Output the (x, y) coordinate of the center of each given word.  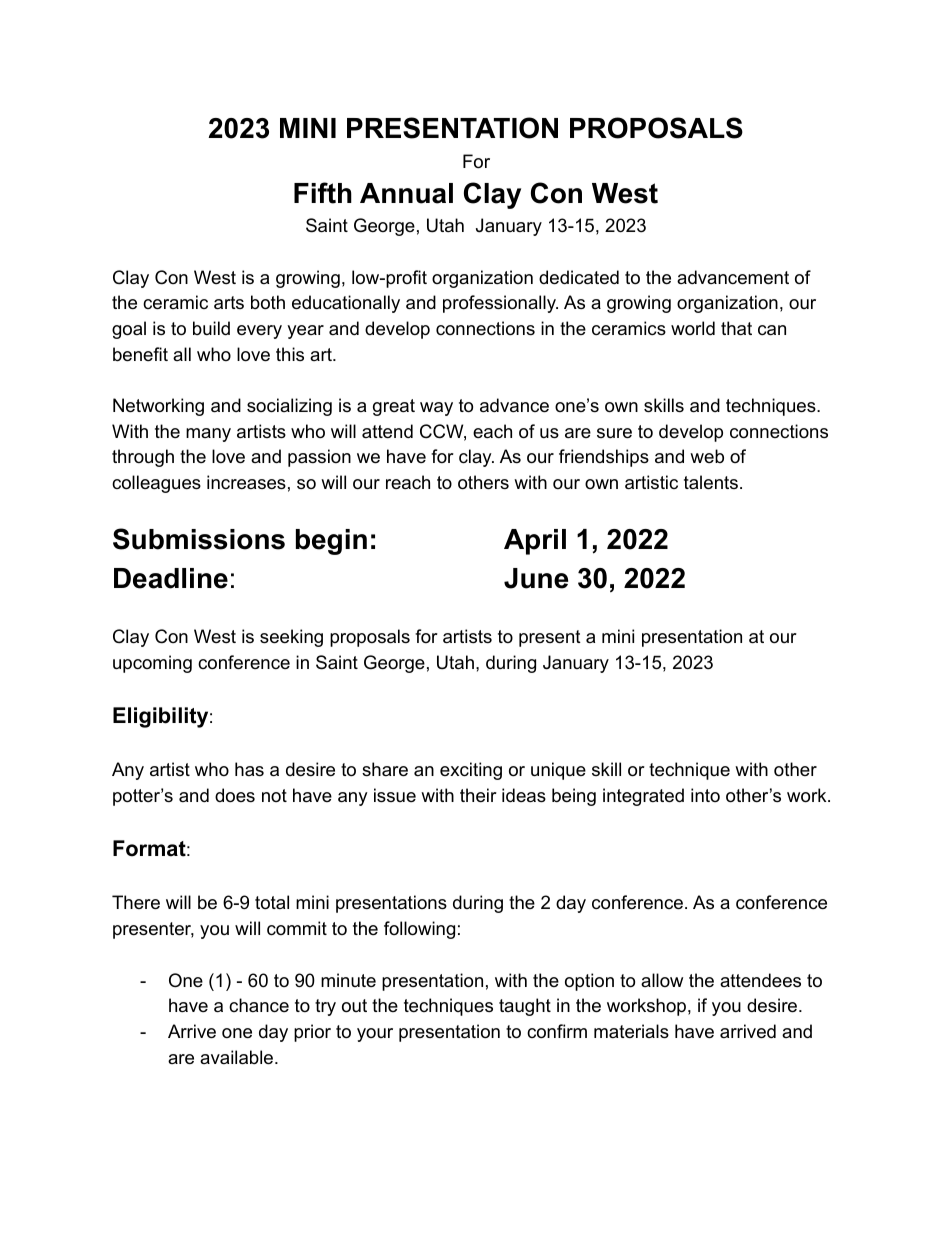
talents (711, 482)
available (238, 1057)
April (535, 542)
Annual (406, 193)
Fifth (323, 193)
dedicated (579, 277)
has (249, 769)
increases (246, 482)
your (375, 1035)
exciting (471, 771)
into (705, 795)
